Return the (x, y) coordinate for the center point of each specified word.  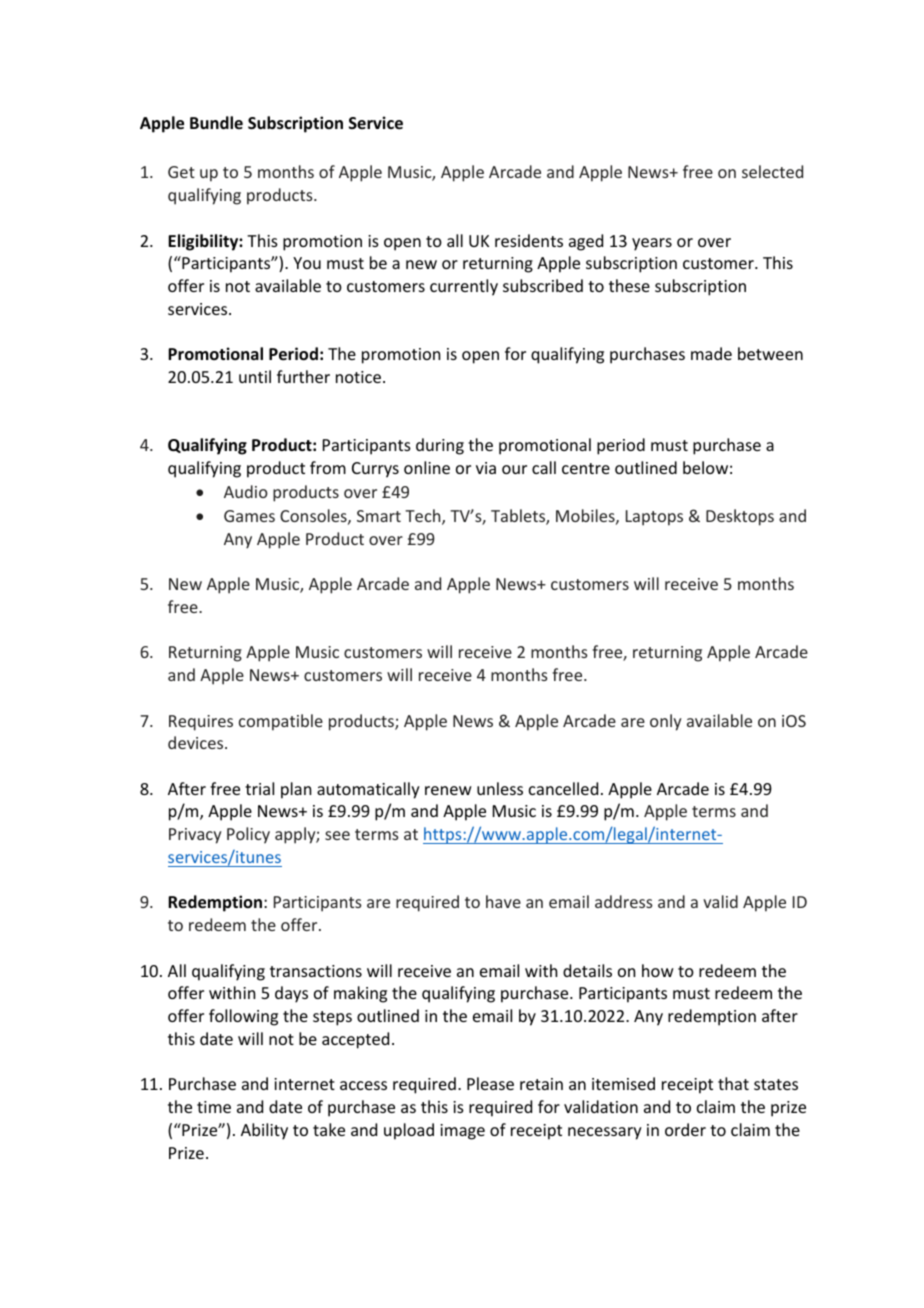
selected (772, 171)
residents (529, 240)
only (665, 722)
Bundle (216, 123)
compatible (281, 722)
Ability (264, 1131)
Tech (424, 517)
